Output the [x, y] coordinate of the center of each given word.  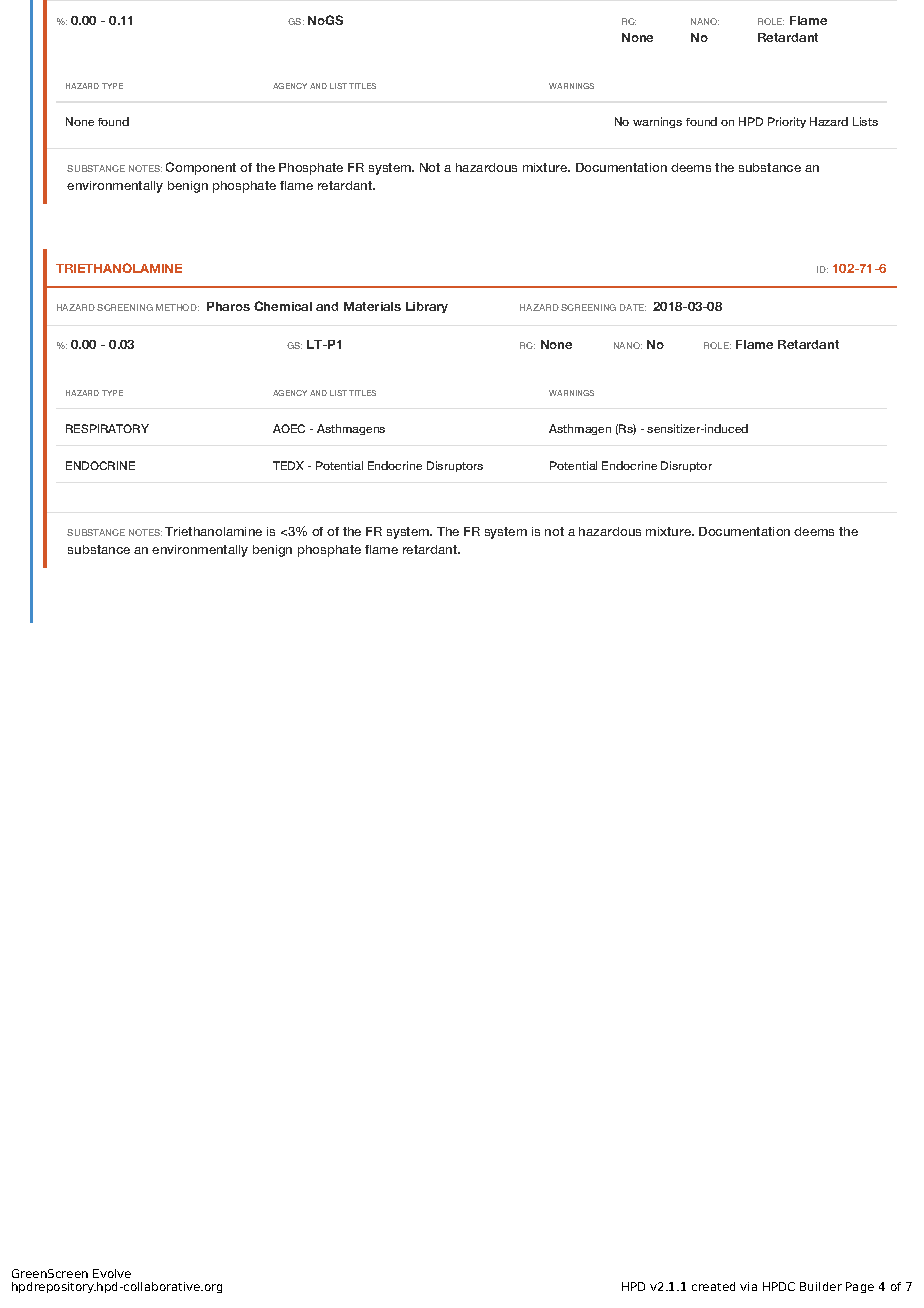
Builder [821, 1286]
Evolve [112, 1273]
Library [427, 307]
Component [201, 168]
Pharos [228, 306]
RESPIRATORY [107, 428]
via [748, 1286]
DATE [633, 307]
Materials [372, 306]
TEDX [288, 465]
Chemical [283, 306]
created [713, 1286]
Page [860, 1287]
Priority [787, 122]
